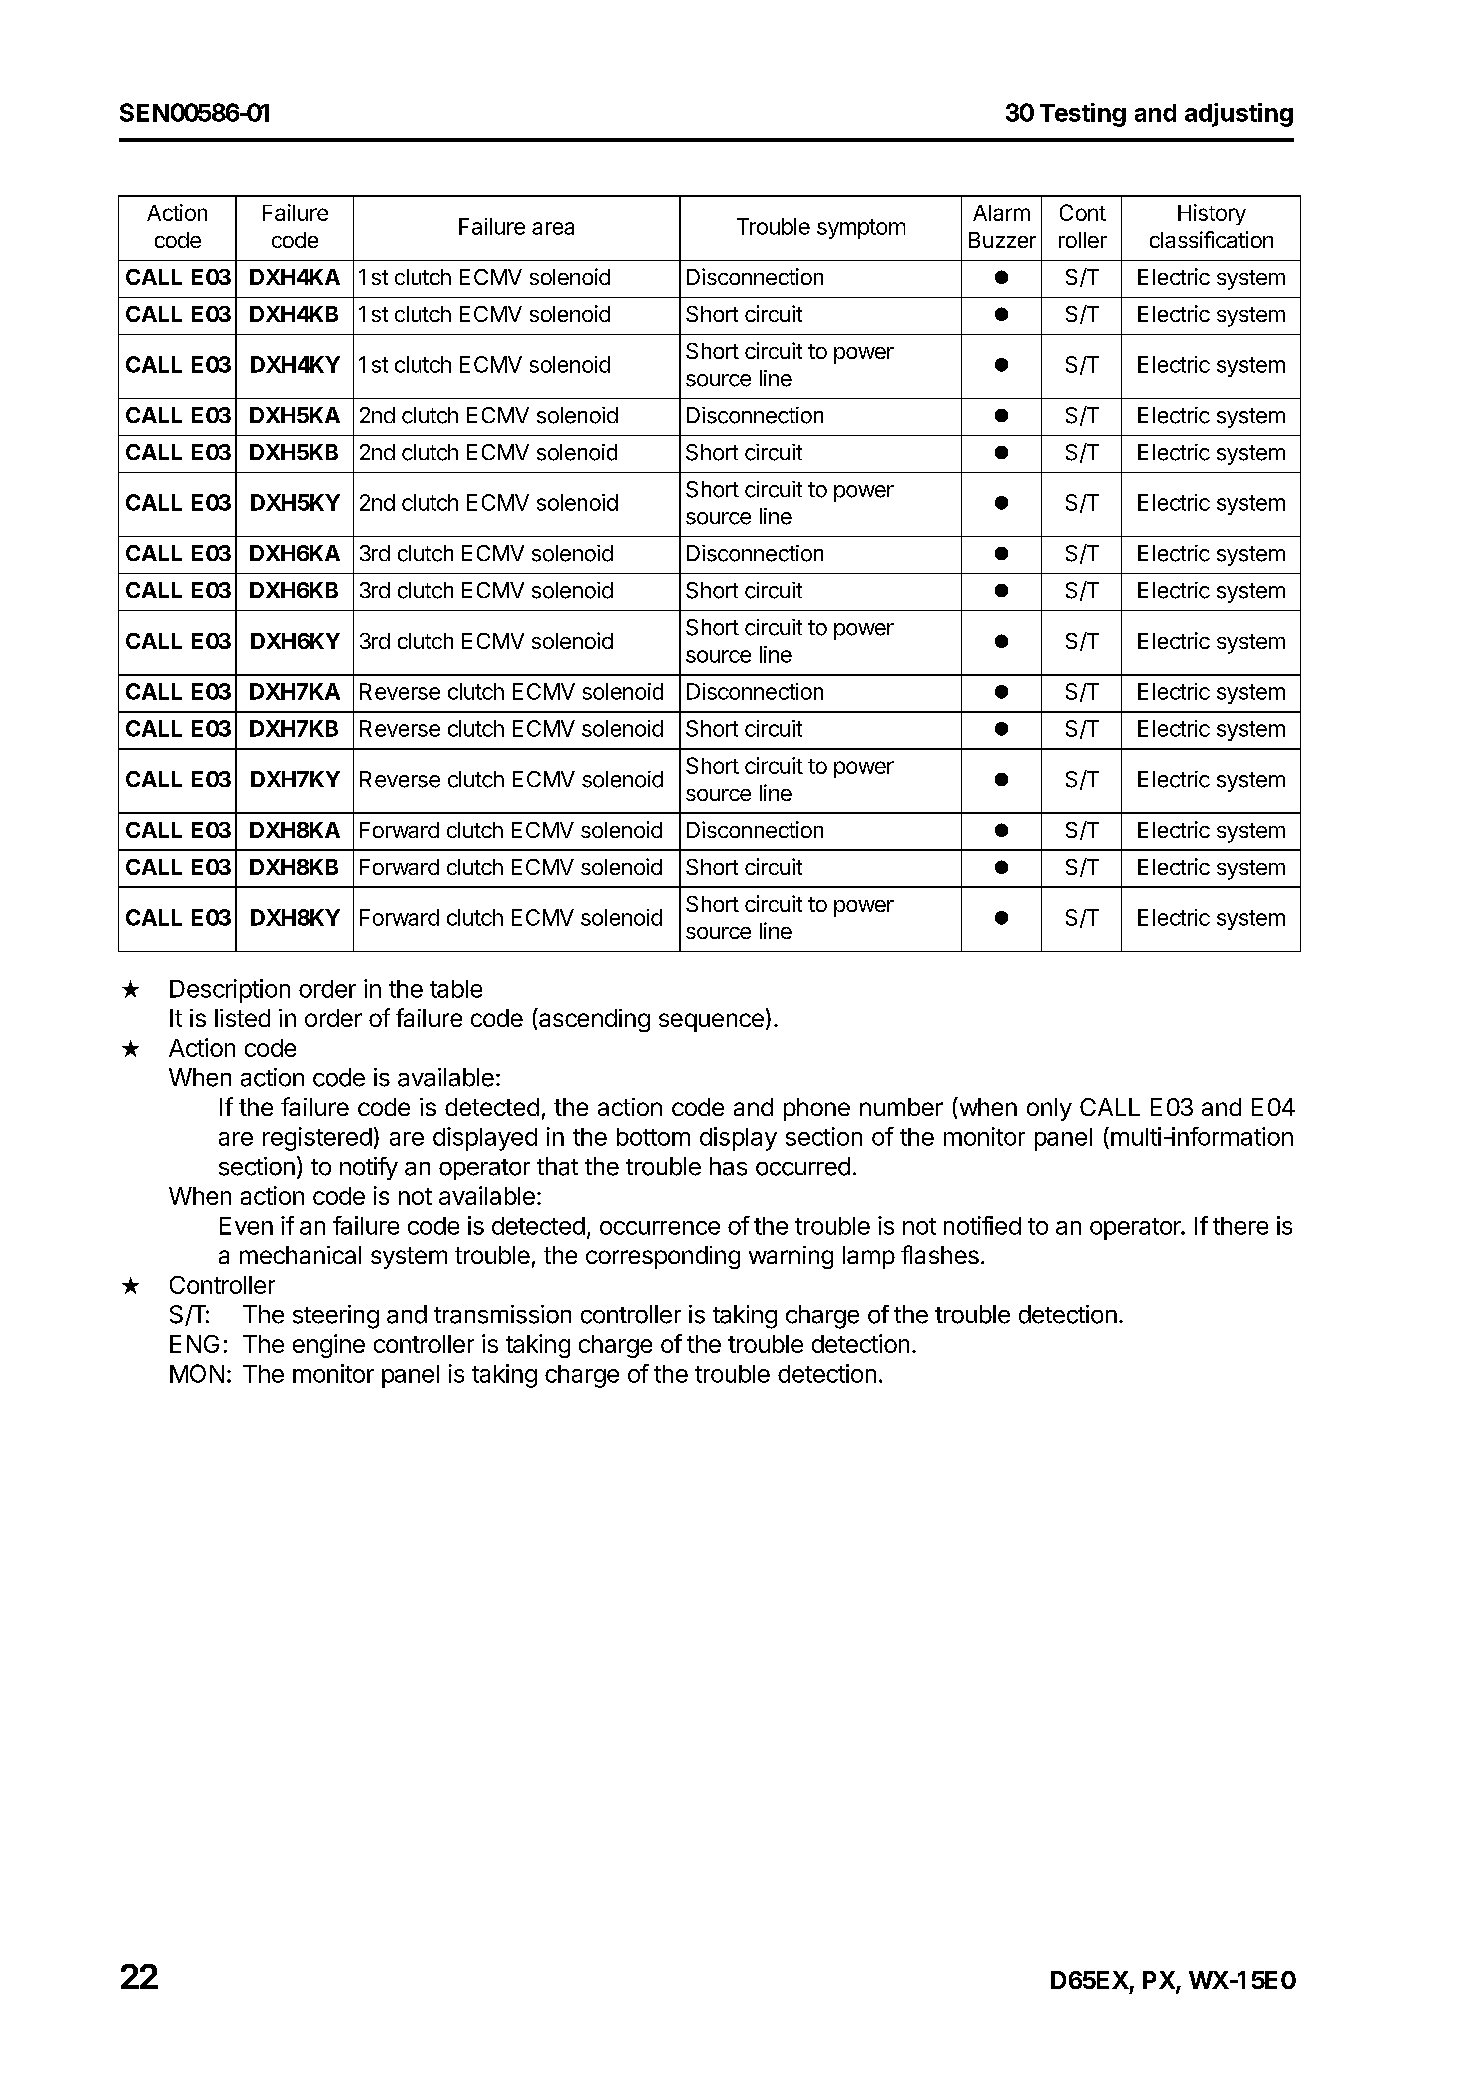 The width and height of the page is (1468, 2078). I want to click on warning, so click(791, 1257).
